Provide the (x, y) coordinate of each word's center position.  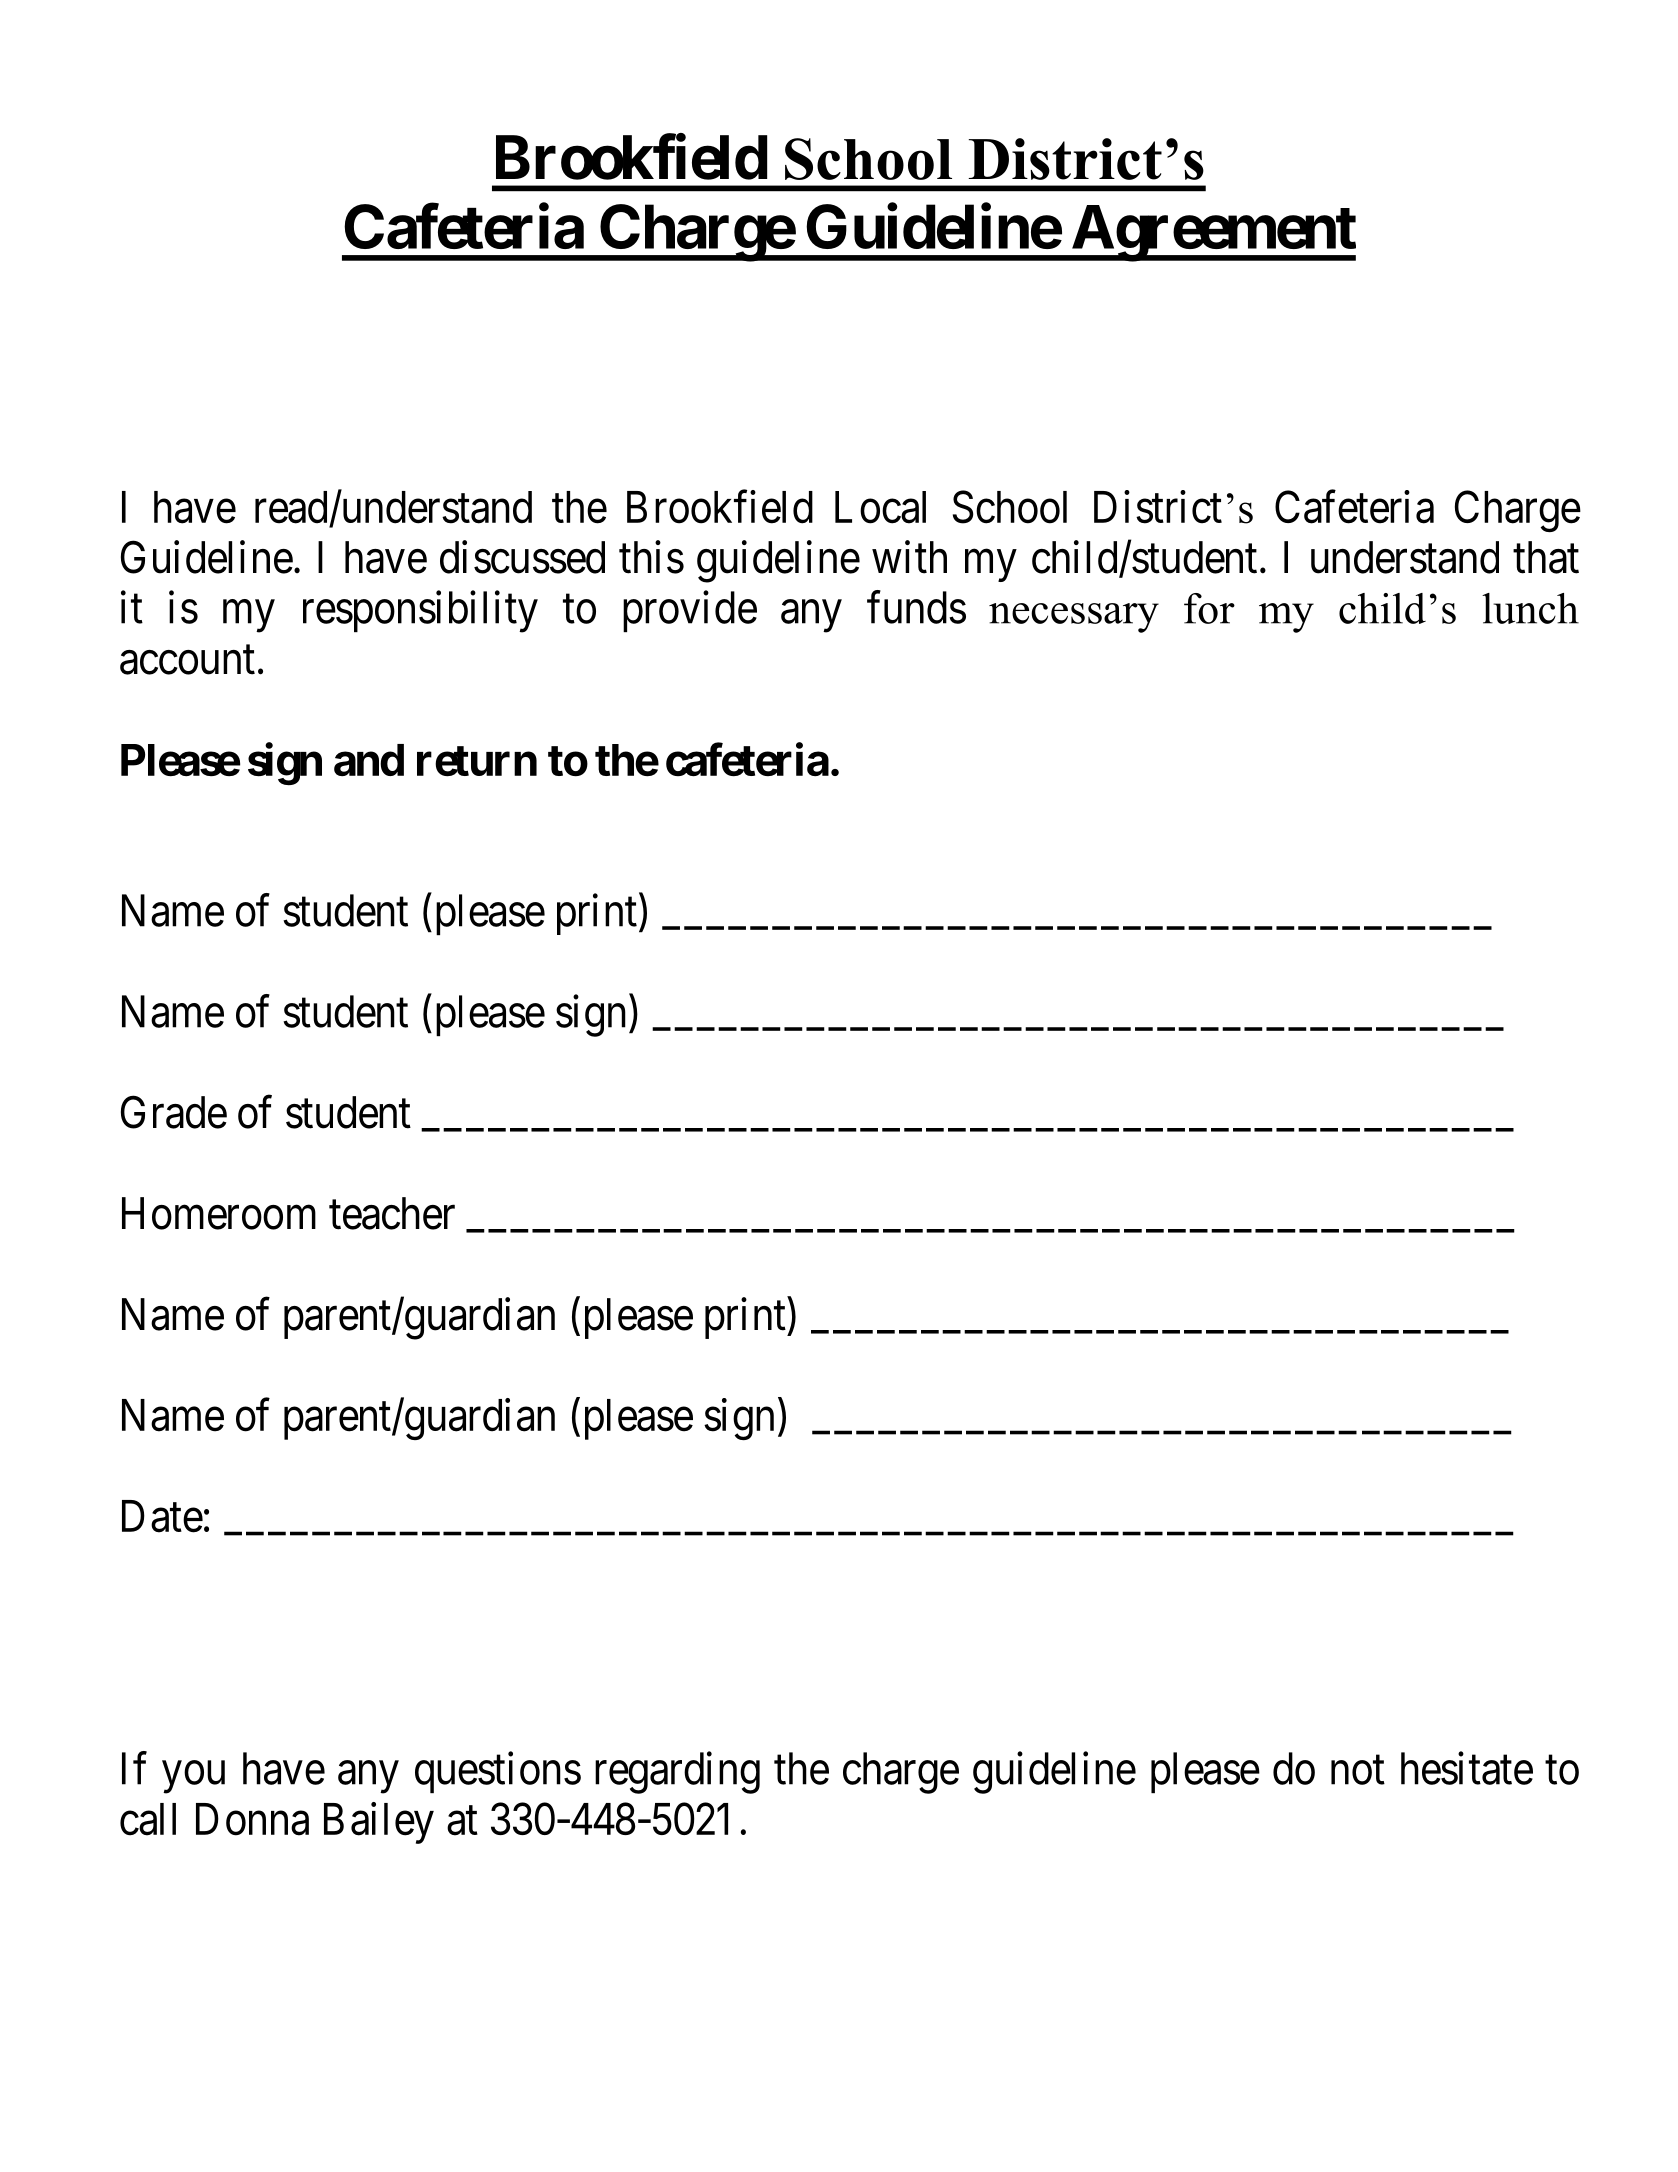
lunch (1530, 608)
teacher (392, 1213)
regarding (677, 1773)
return (477, 761)
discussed (522, 557)
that (1546, 557)
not (1358, 1770)
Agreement (1212, 233)
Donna (252, 1819)
